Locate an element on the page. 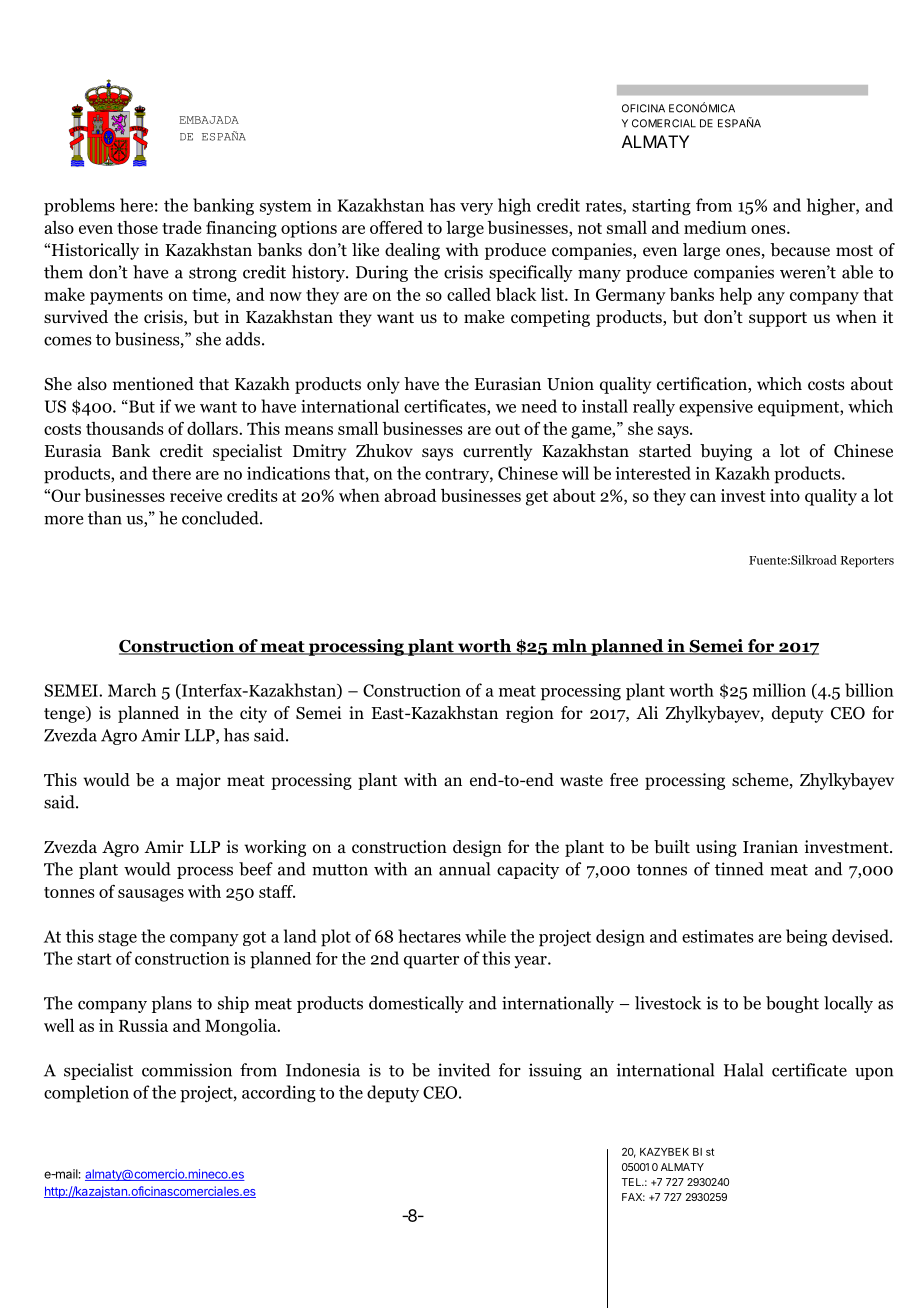 The image size is (924, 1308). million is located at coordinates (779, 690).
